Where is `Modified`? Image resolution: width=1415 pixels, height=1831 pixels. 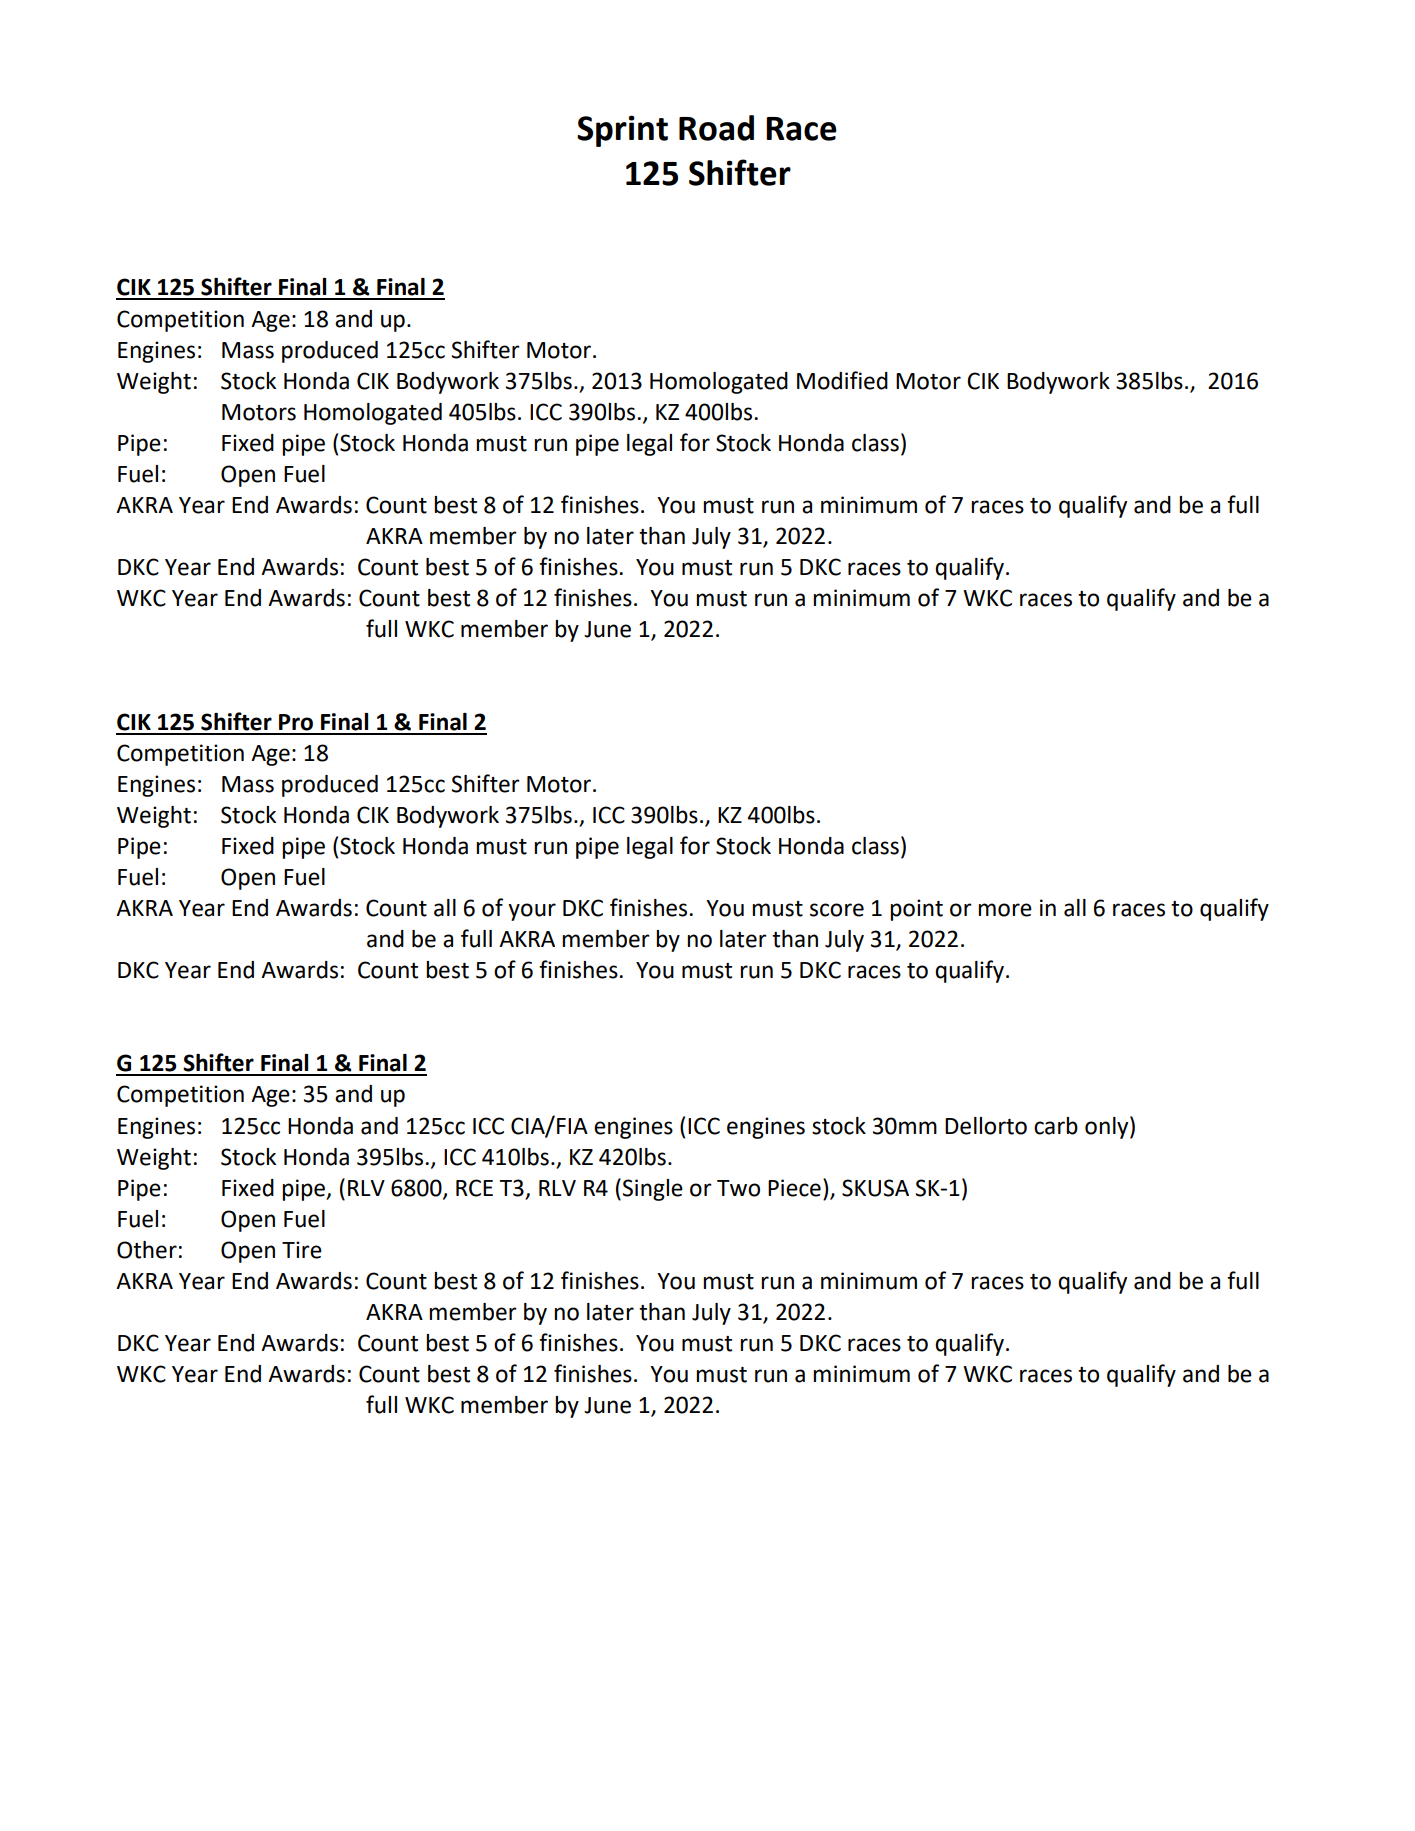
Modified is located at coordinates (842, 380).
